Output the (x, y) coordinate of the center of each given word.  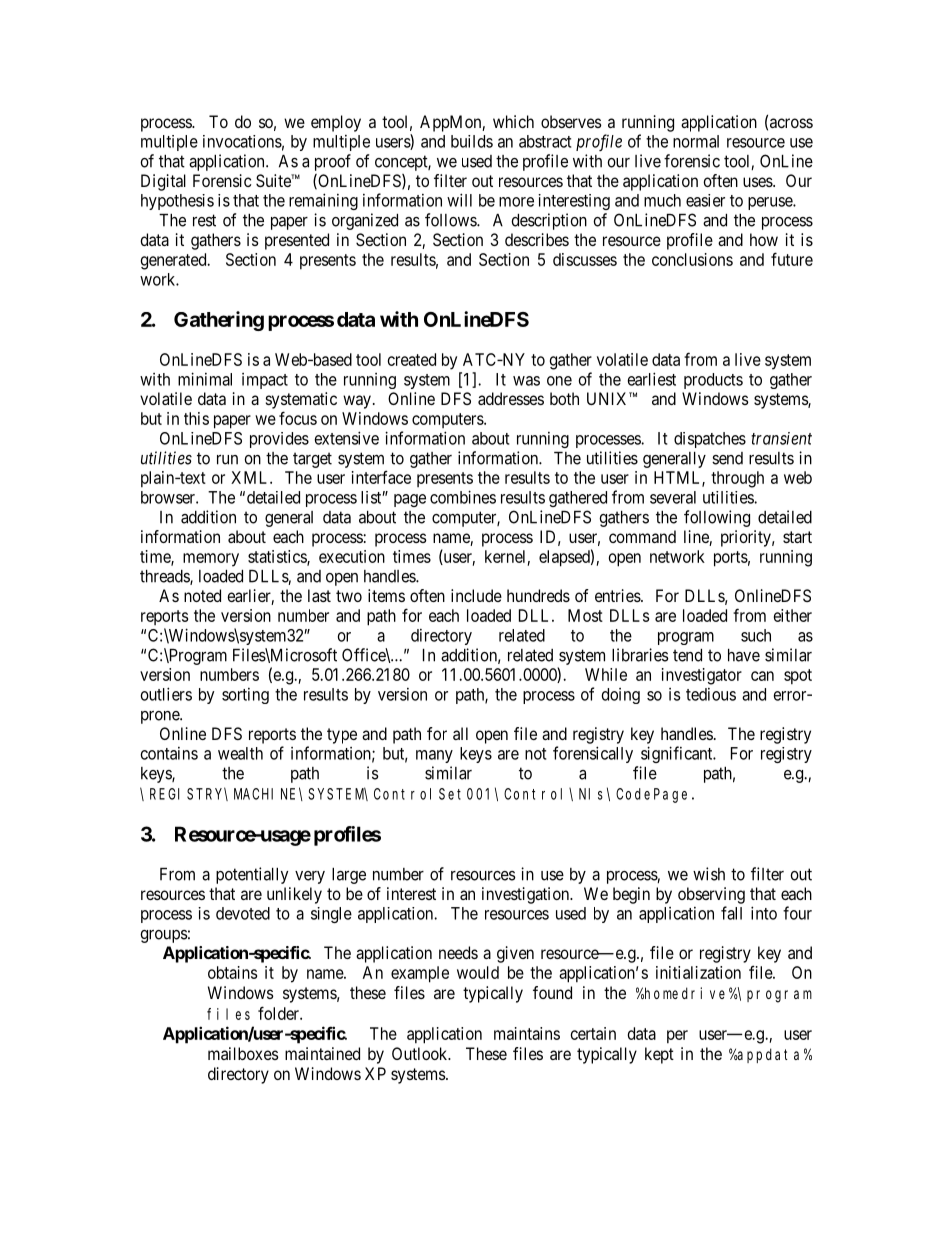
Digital (163, 182)
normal (696, 141)
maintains (527, 1033)
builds (472, 141)
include (476, 595)
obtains (232, 972)
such (756, 635)
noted (202, 595)
